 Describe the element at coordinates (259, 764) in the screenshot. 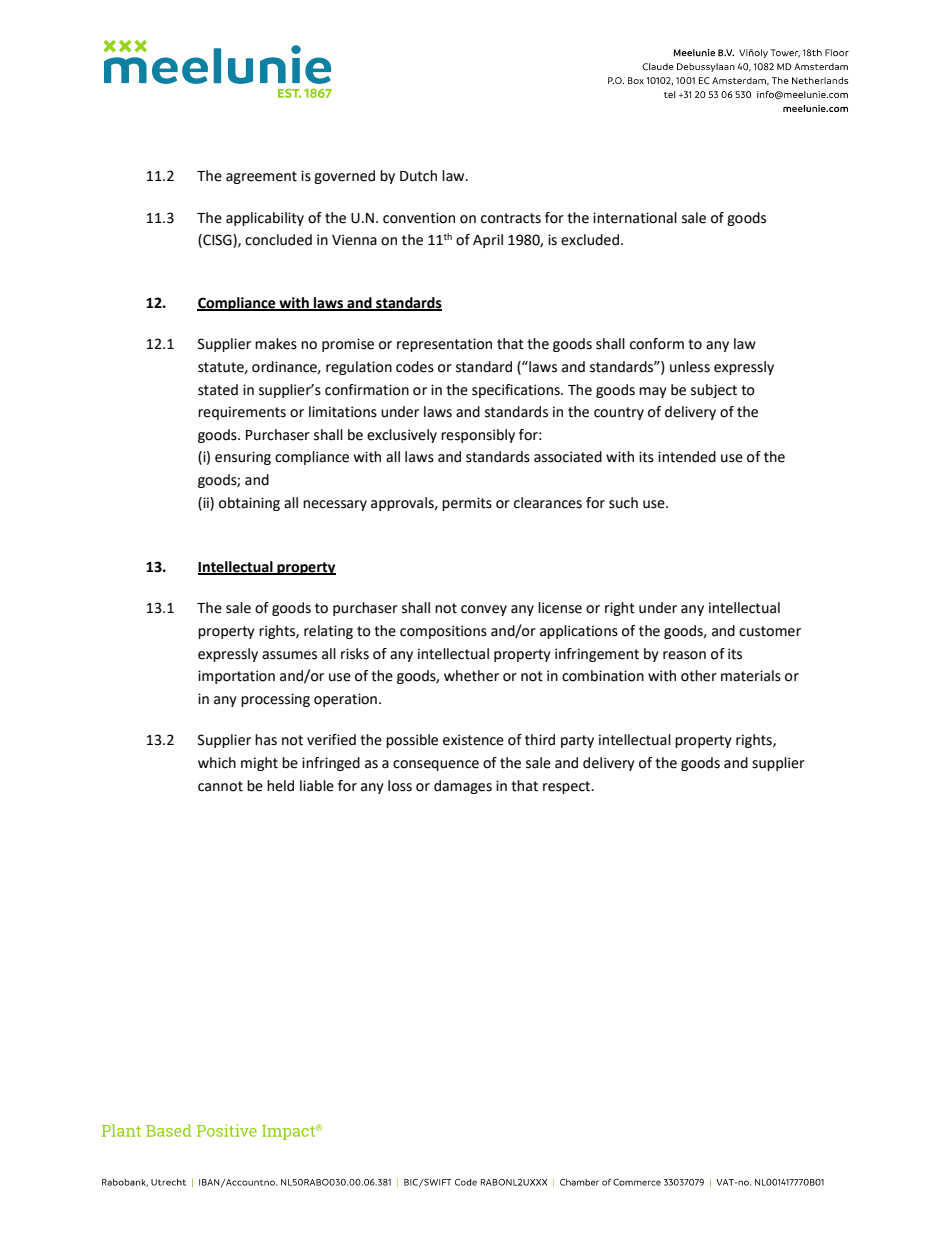

I see `might` at that location.
